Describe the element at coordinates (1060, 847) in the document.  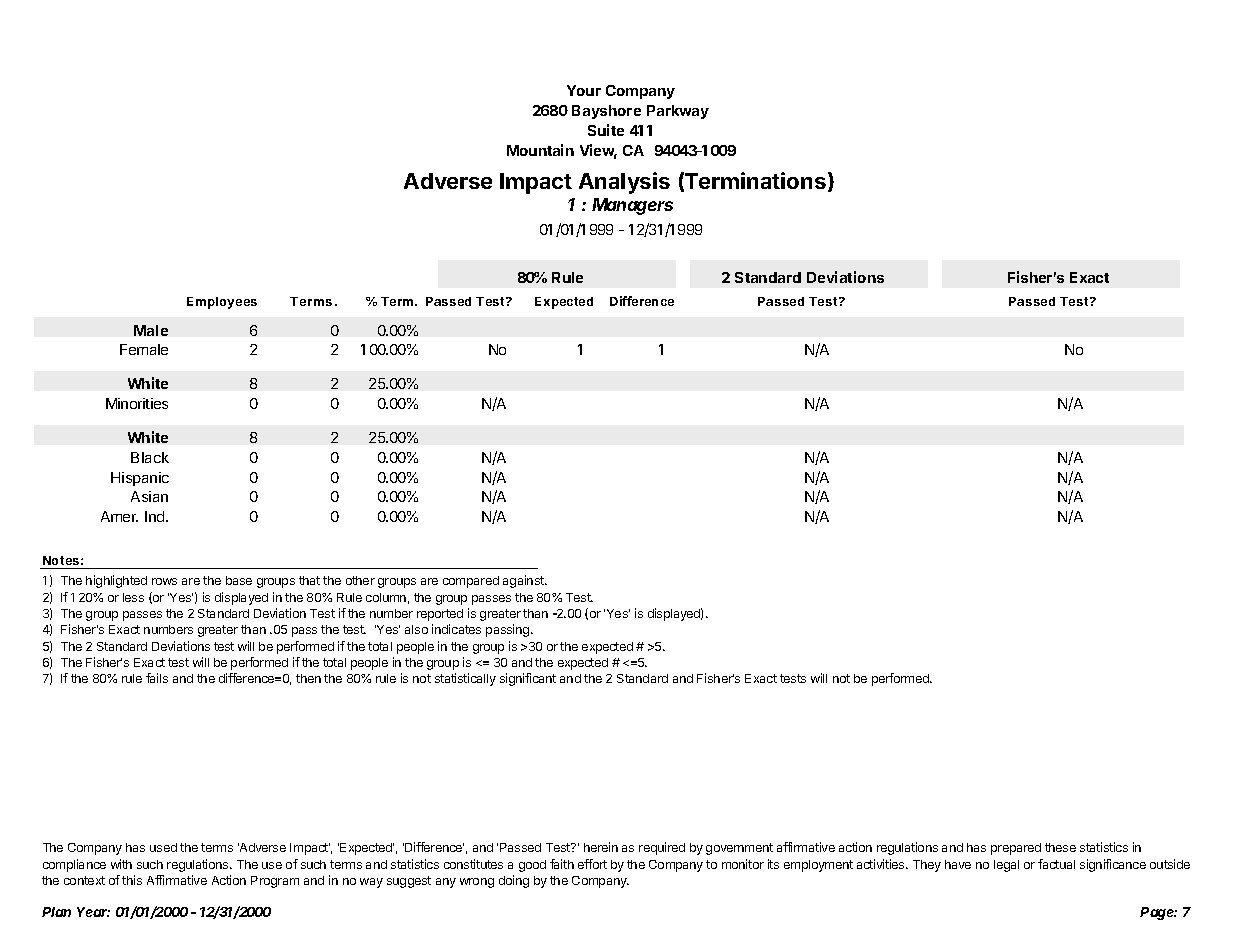
I see `these` at that location.
